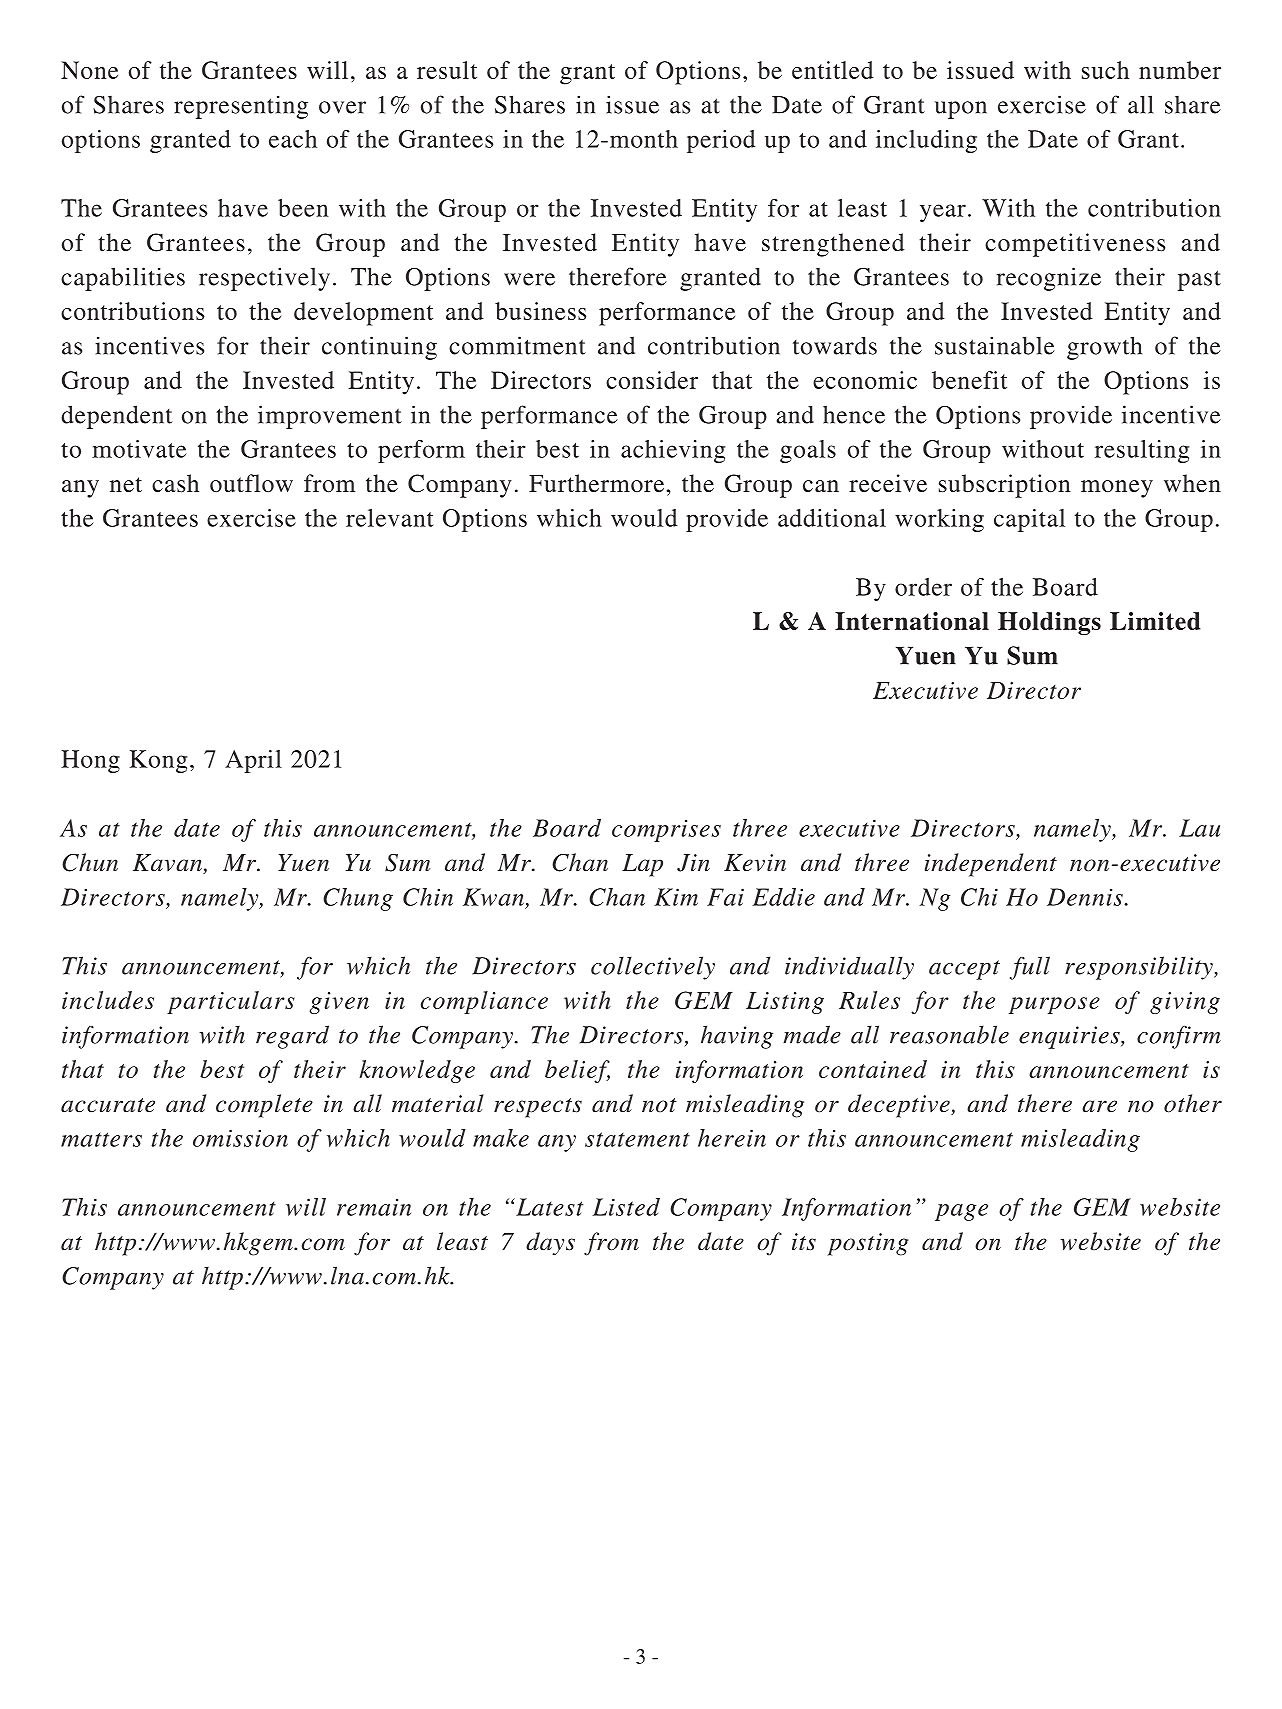  Describe the element at coordinates (666, 831) in the page. I see `comprises` at that location.
